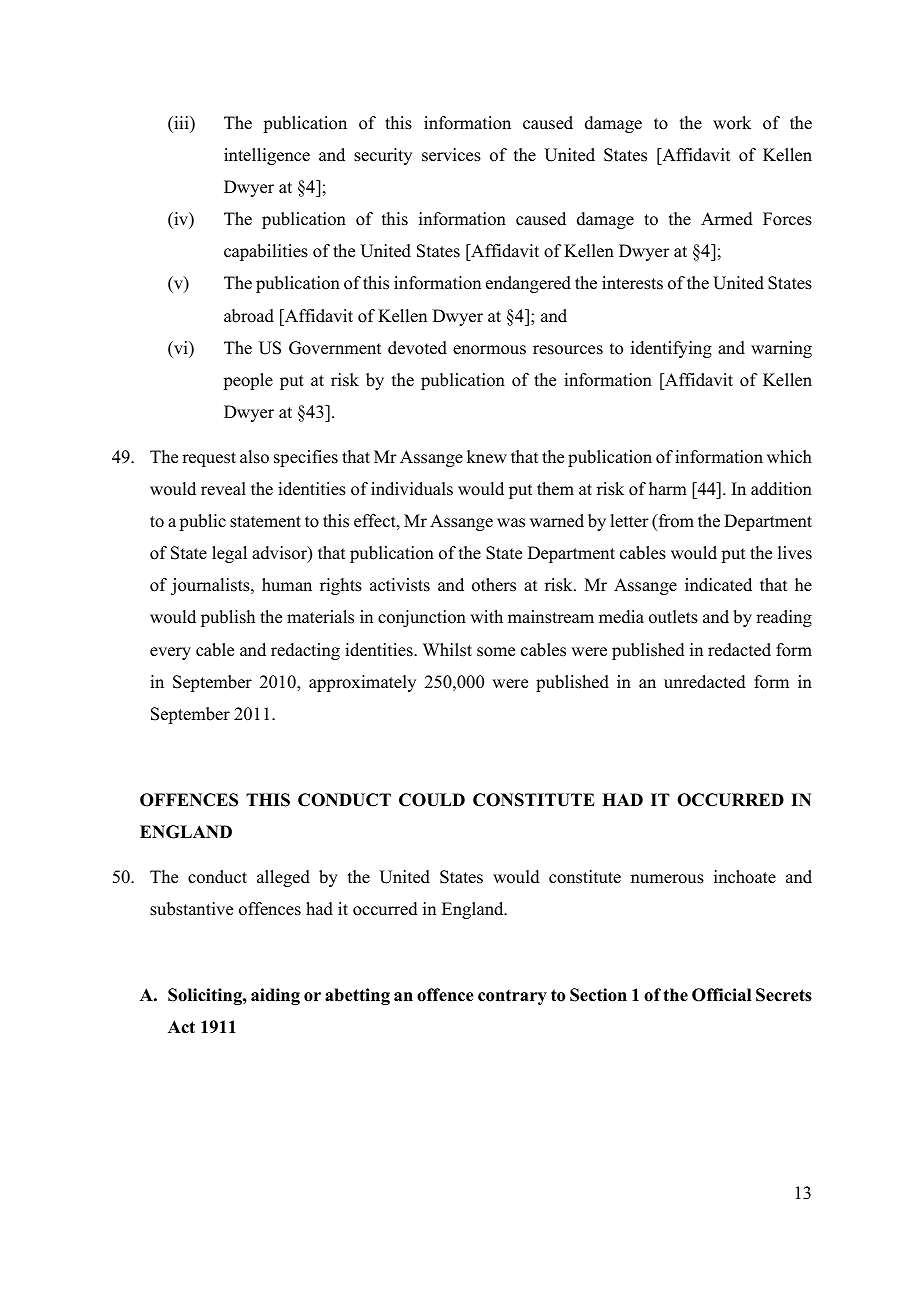  What do you see at coordinates (489, 350) in the screenshot?
I see `enormous` at bounding box center [489, 350].
